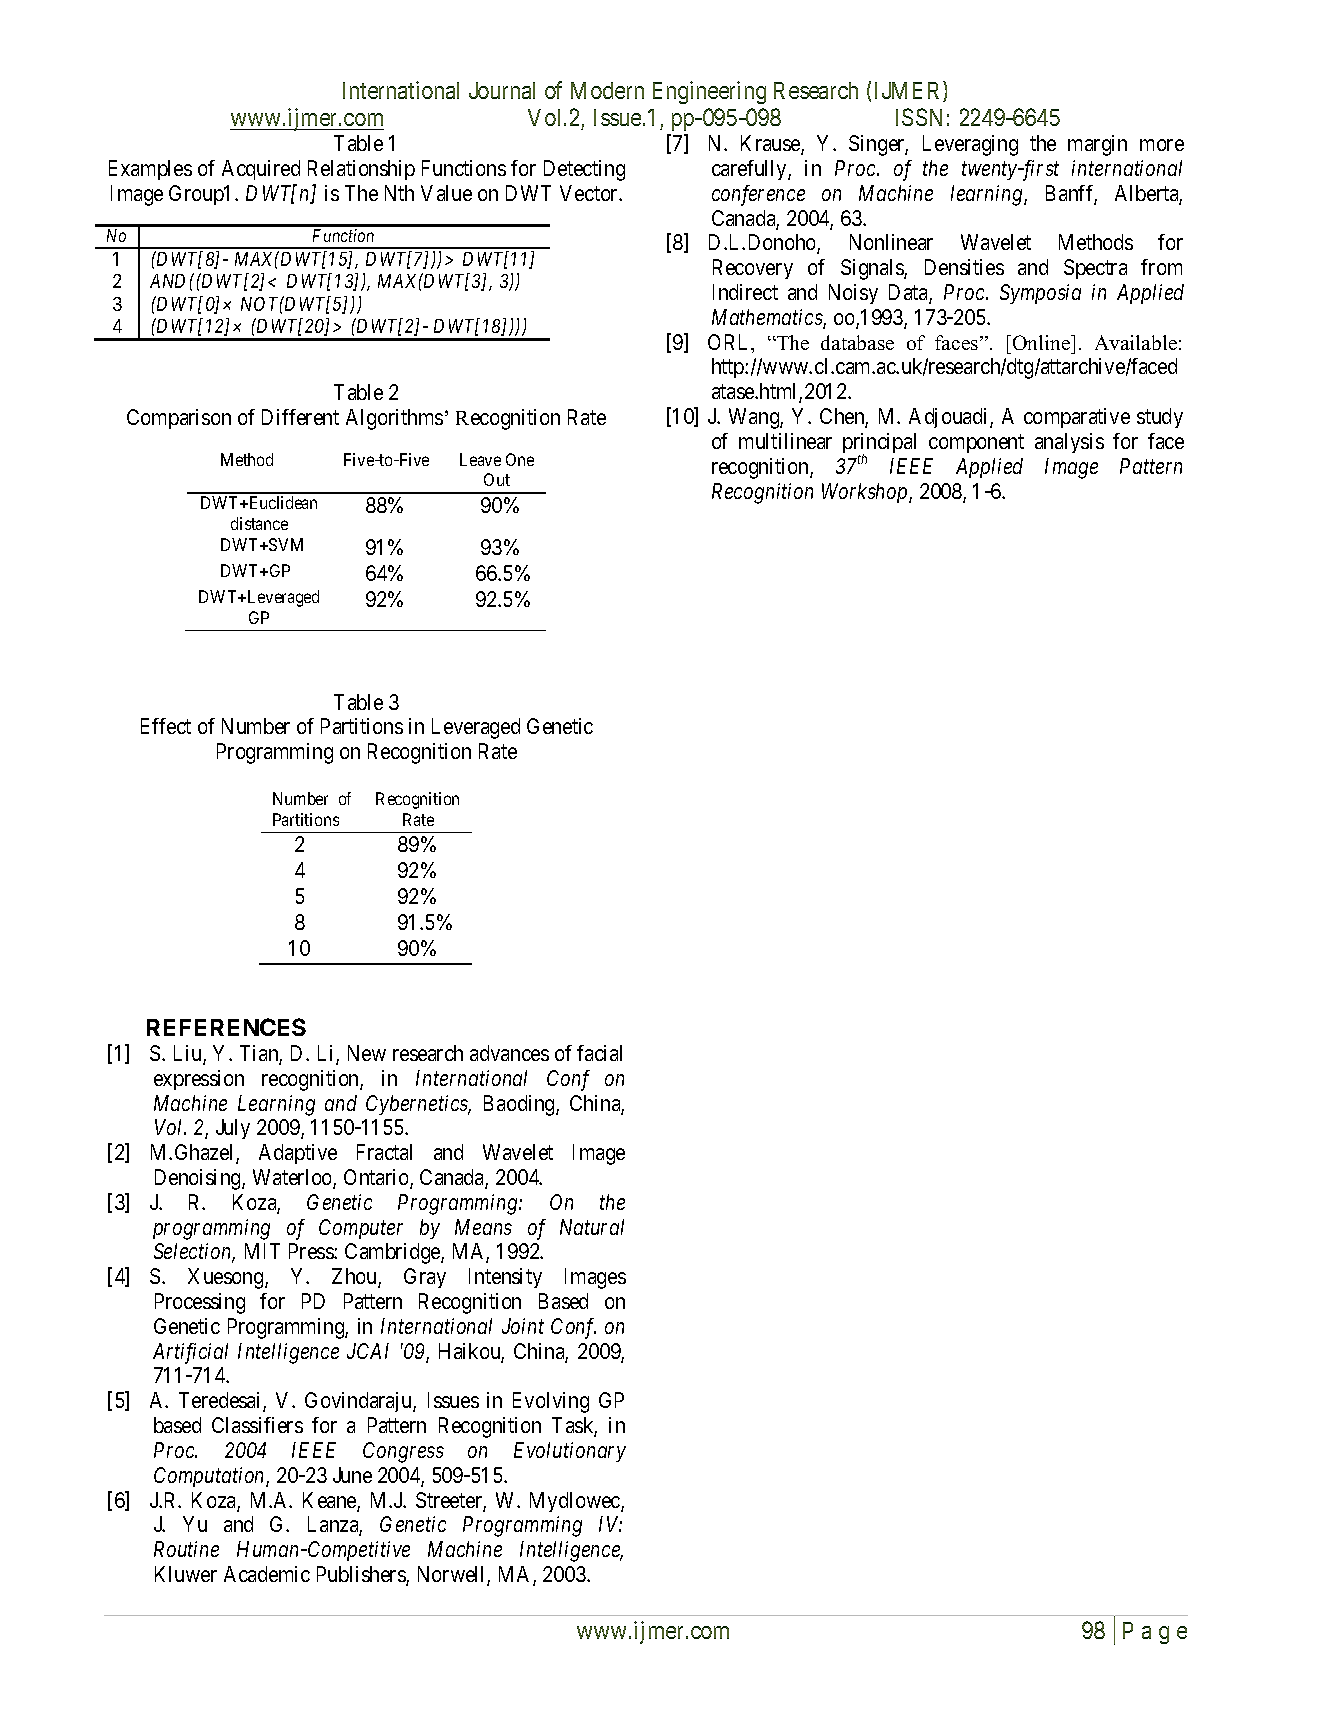 This screenshot has width=1320, height=1709. Describe the element at coordinates (261, 170) in the screenshot. I see `Acquired` at that location.
